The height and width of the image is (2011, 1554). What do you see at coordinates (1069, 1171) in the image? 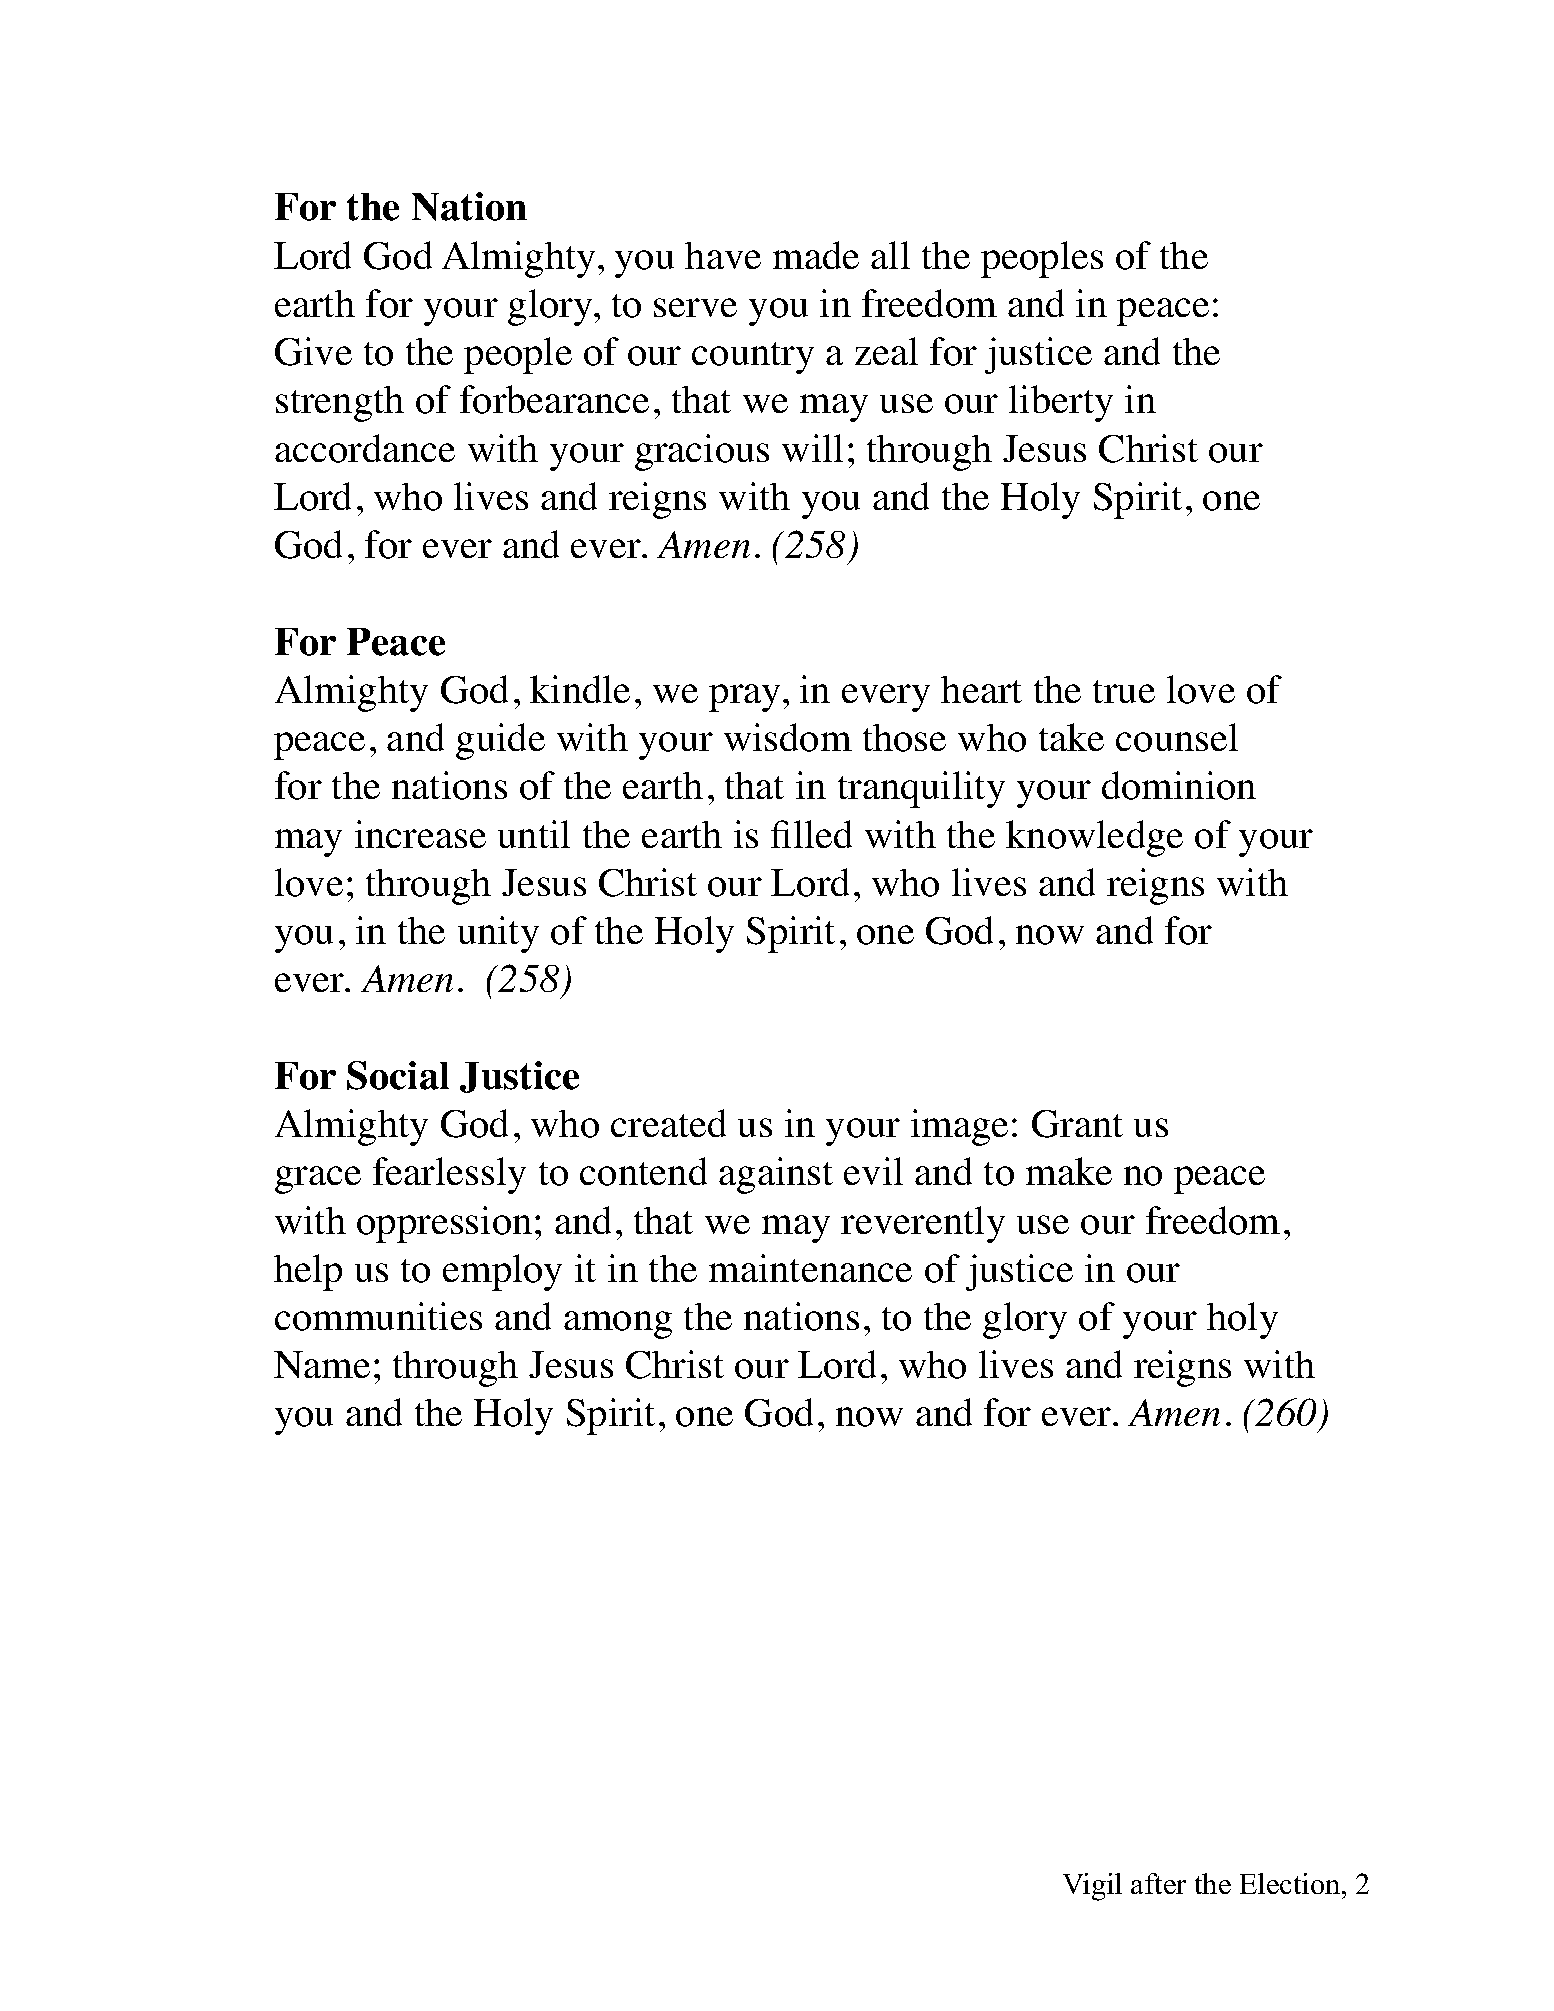
I see `make` at bounding box center [1069, 1171].
